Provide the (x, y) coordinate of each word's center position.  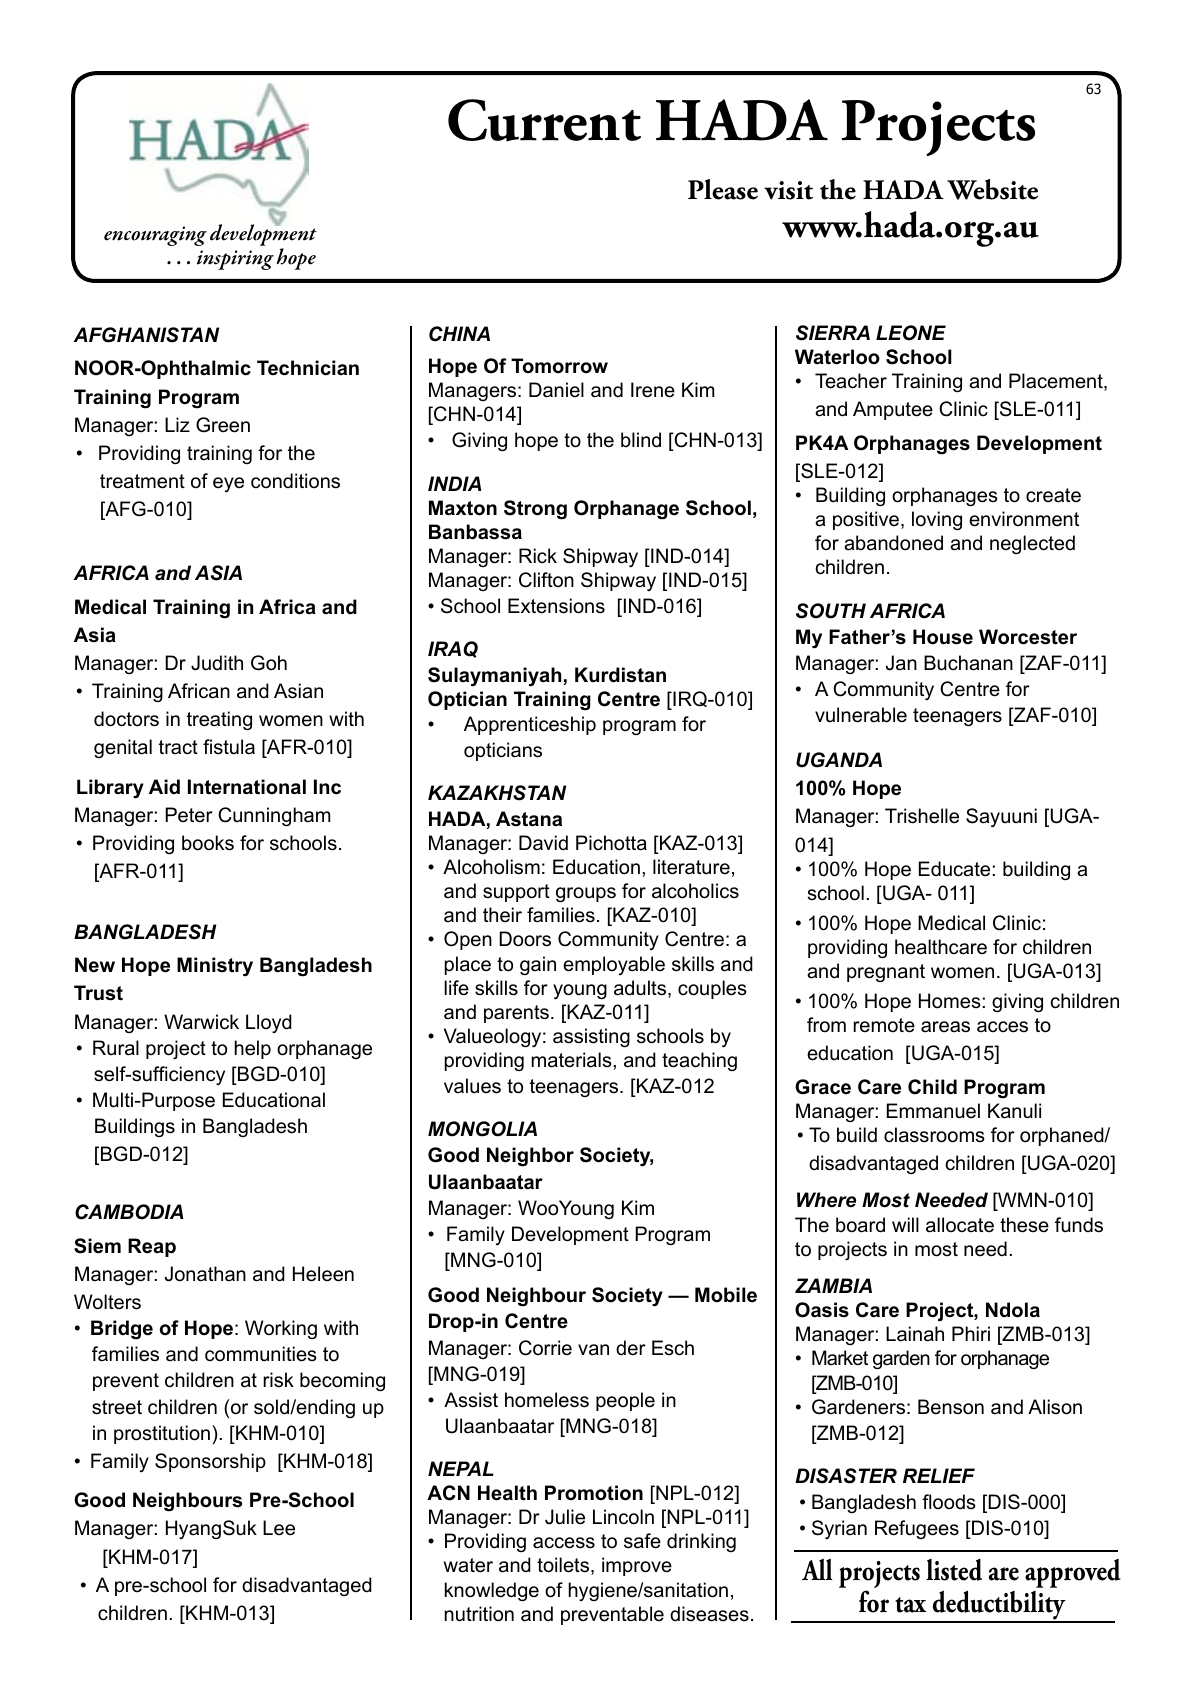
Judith (217, 663)
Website (992, 189)
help (253, 1049)
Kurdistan (620, 675)
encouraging (155, 236)
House (943, 637)
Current (544, 120)
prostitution (162, 1434)
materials (573, 1060)
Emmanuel (933, 1111)
